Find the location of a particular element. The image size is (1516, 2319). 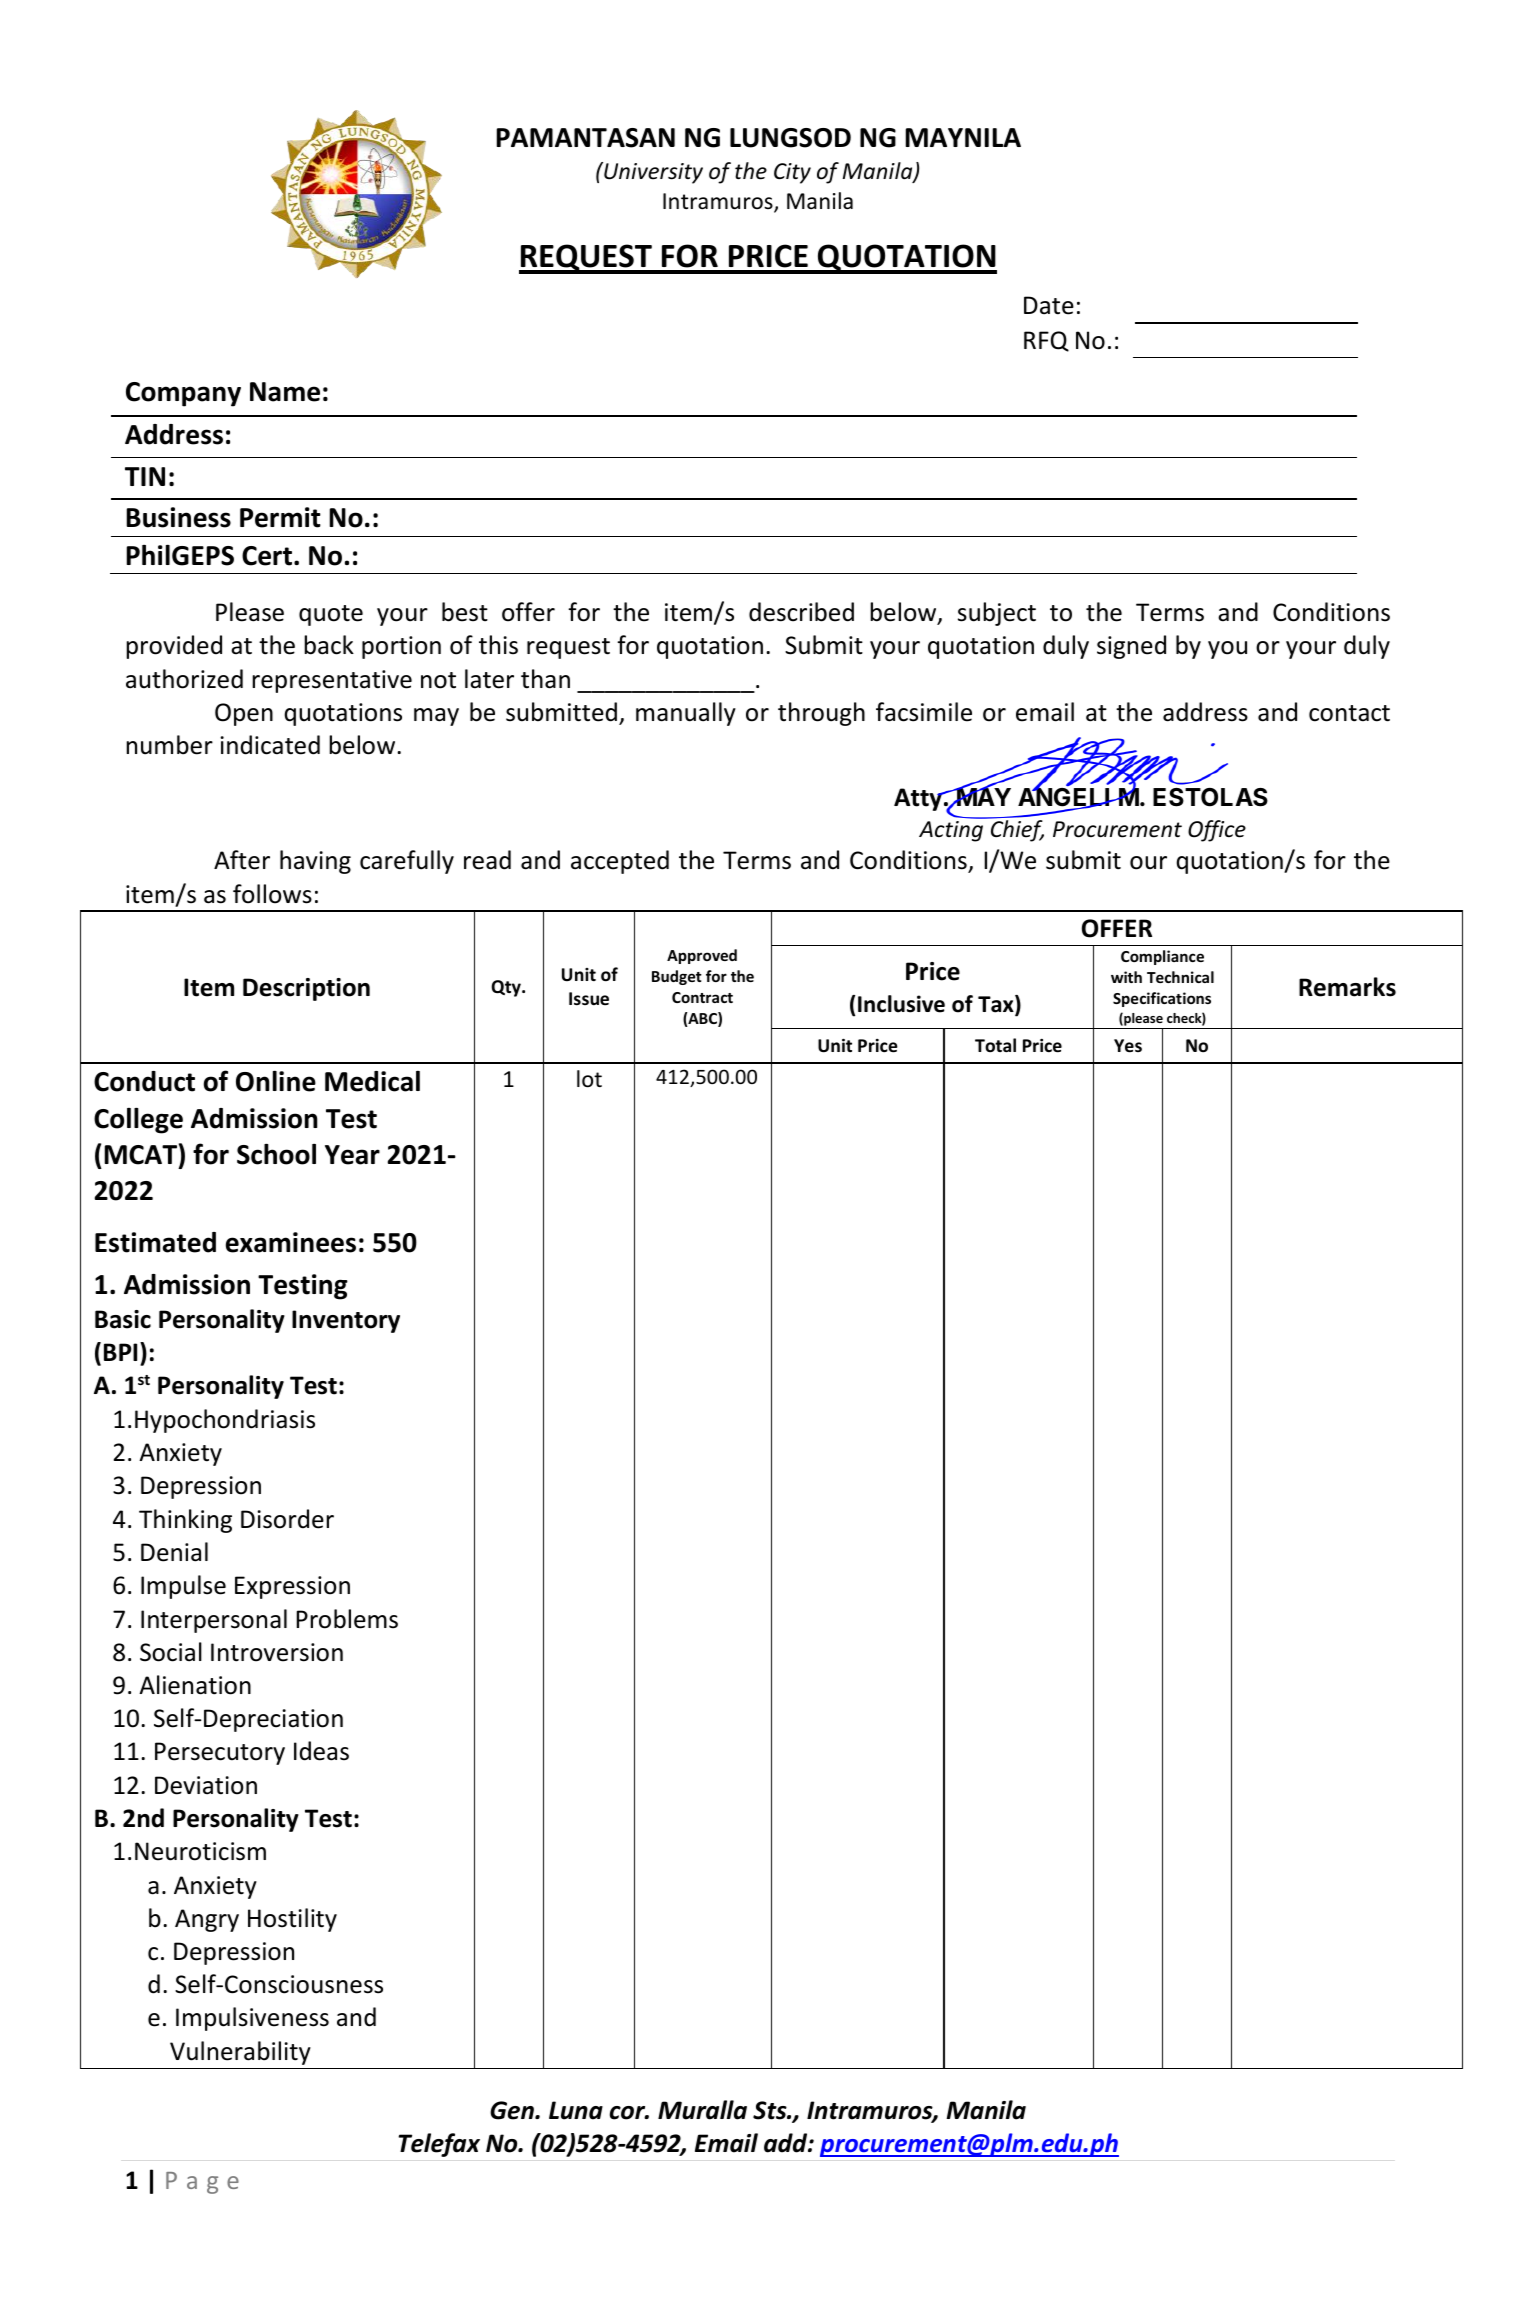

School is located at coordinates (276, 1154).
